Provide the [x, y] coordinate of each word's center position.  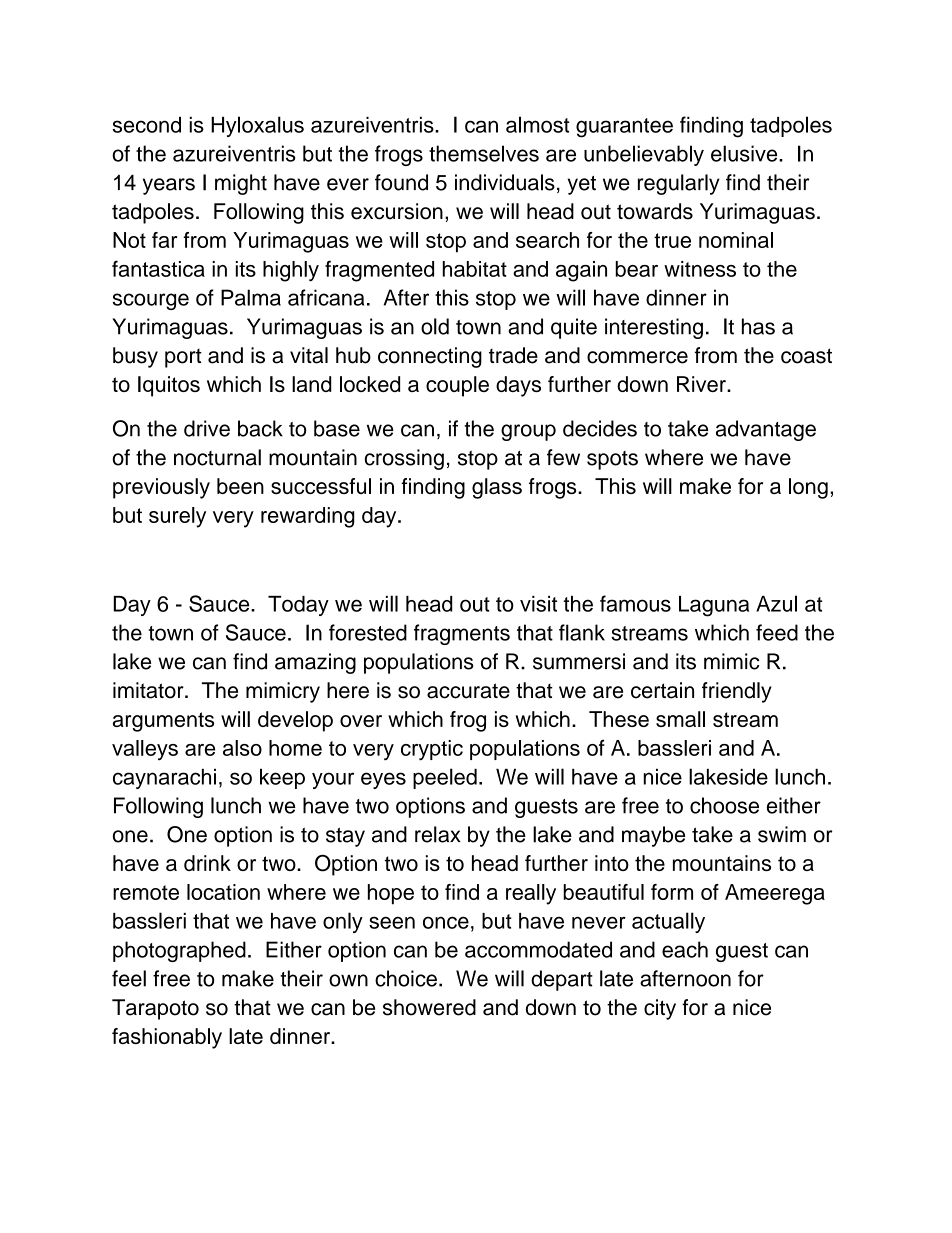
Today [298, 606]
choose [724, 805]
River [702, 384]
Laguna [714, 606]
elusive [745, 153]
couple [457, 386]
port [183, 358]
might [241, 184]
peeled [445, 778]
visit [538, 604]
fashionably [167, 1038]
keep [282, 779]
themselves [484, 153]
